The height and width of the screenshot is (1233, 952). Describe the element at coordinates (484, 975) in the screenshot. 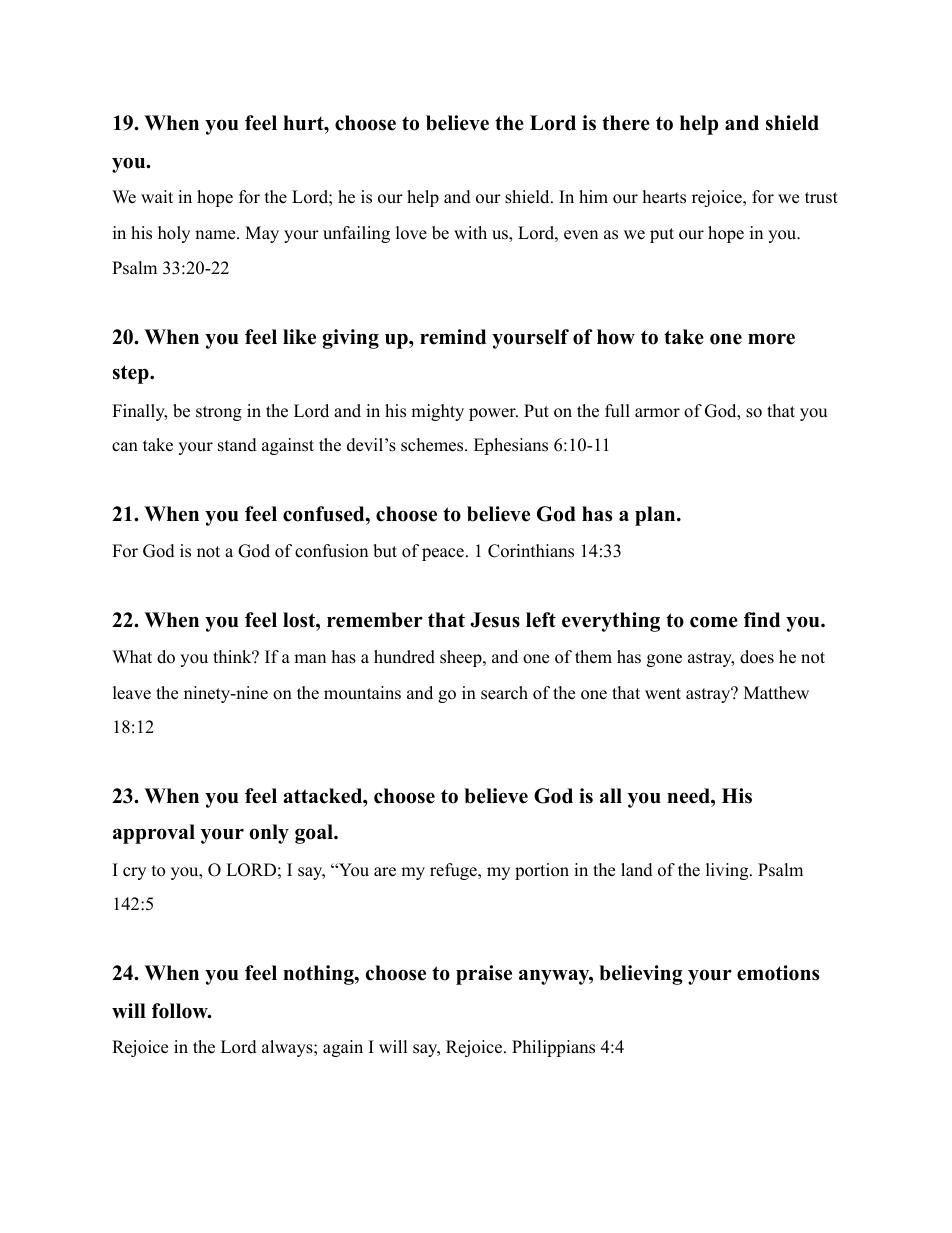

I see `praise` at that location.
